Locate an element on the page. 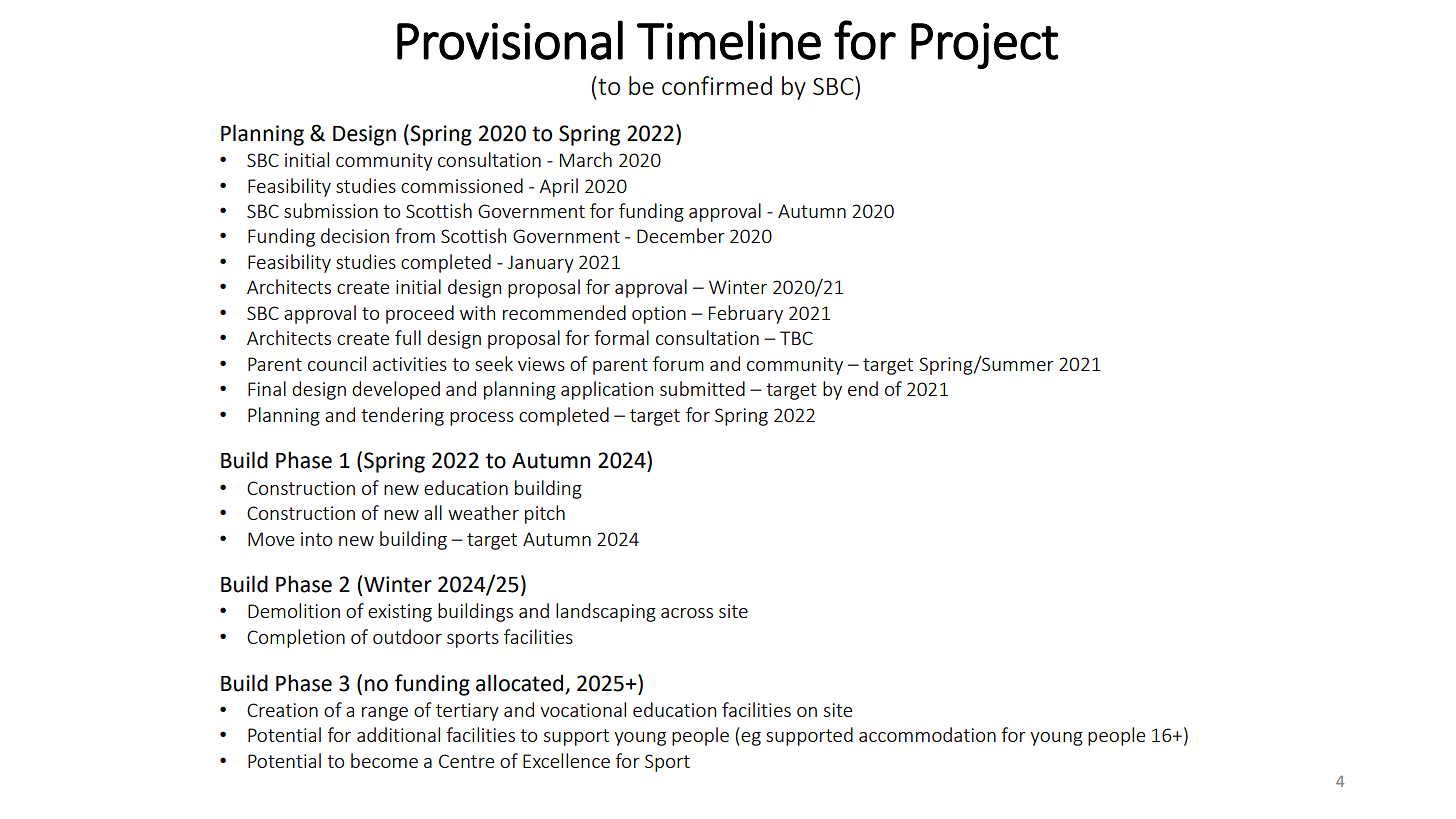 This page has width=1456, height=819. additional is located at coordinates (398, 734).
